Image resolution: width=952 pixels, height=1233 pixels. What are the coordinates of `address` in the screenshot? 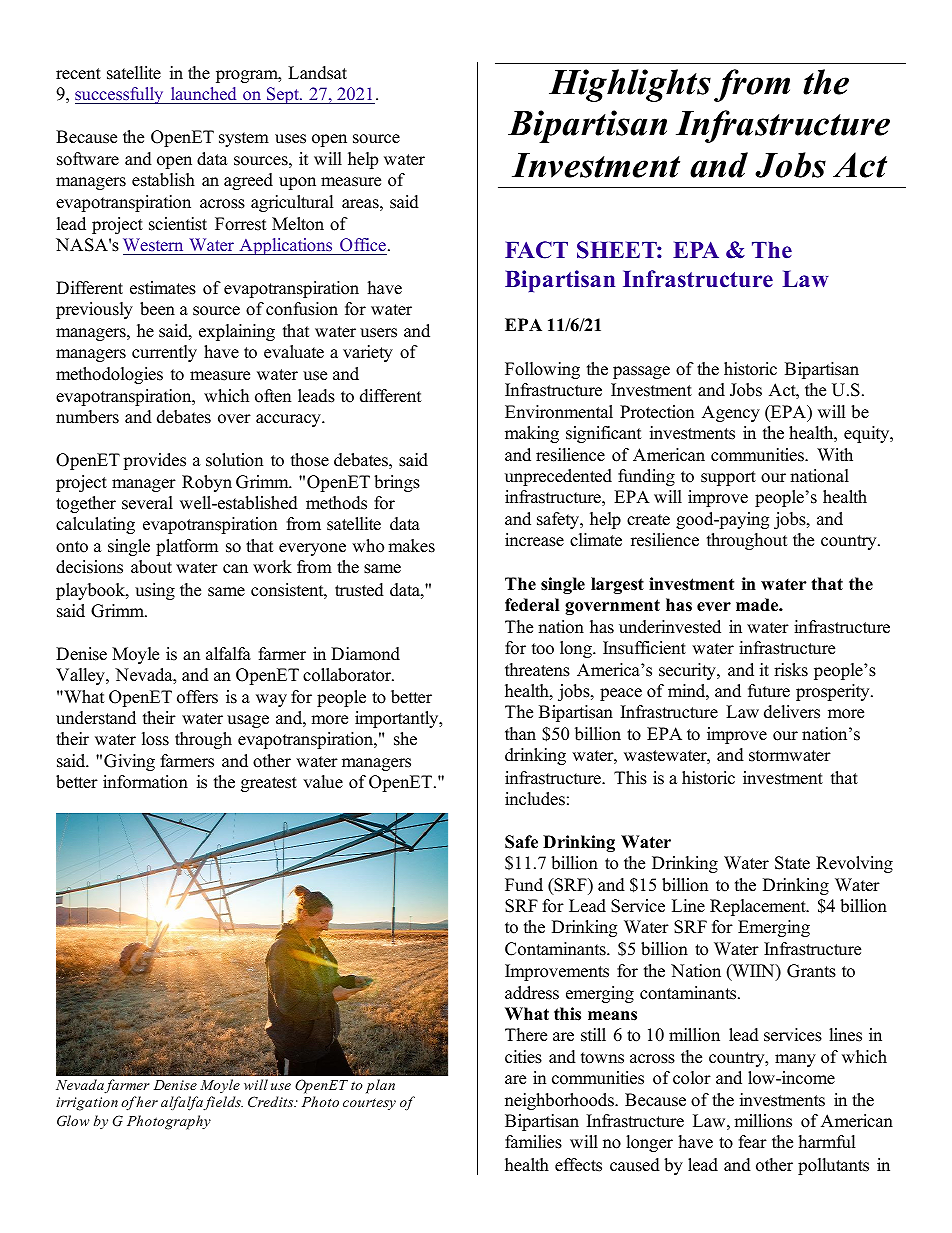 It's located at (532, 993).
